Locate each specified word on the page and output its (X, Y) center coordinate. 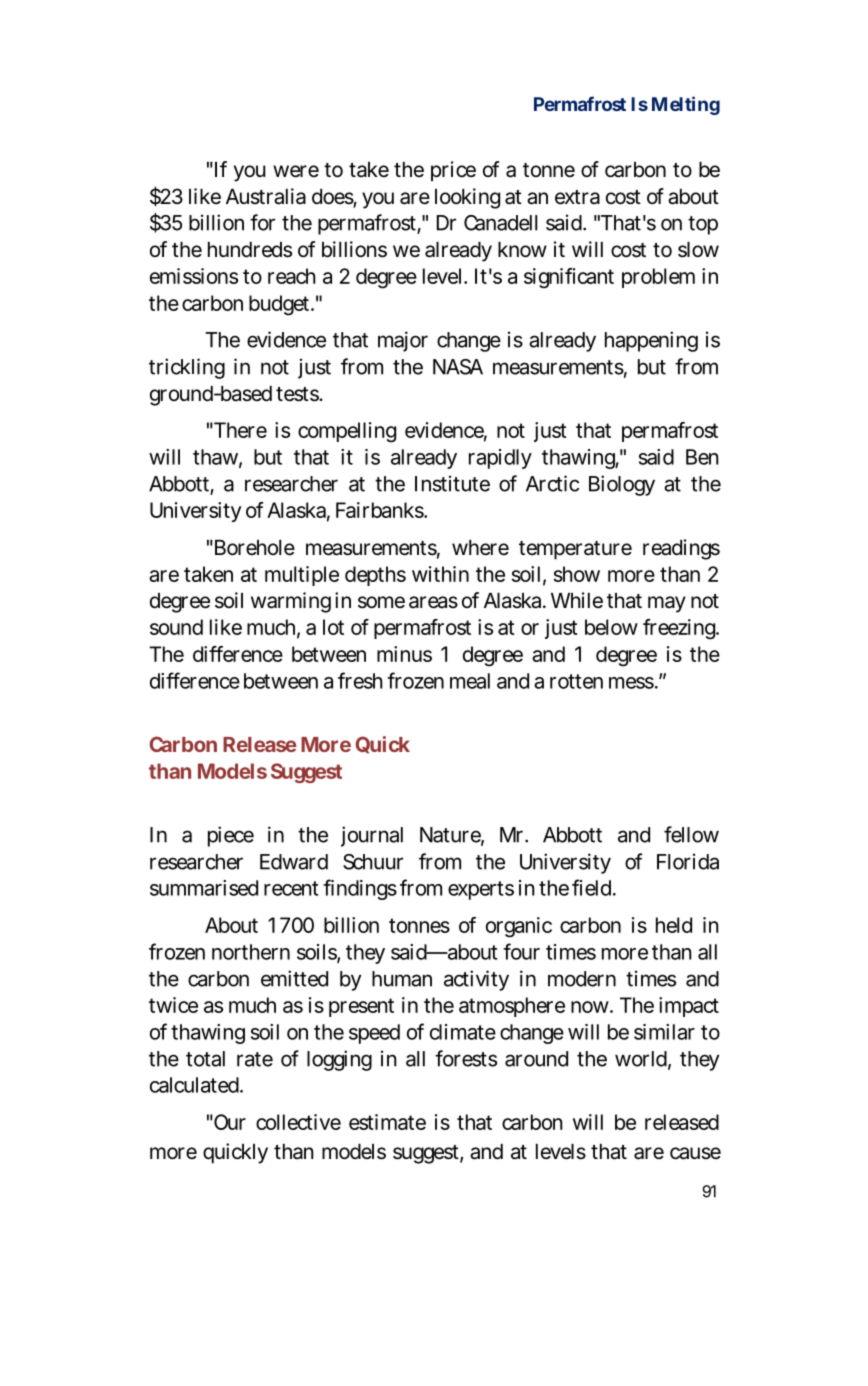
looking (467, 198)
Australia (266, 196)
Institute (452, 483)
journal (372, 836)
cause (695, 1153)
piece (231, 836)
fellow (691, 834)
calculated (194, 1085)
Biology (622, 485)
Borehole (253, 548)
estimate (387, 1122)
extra (577, 197)
